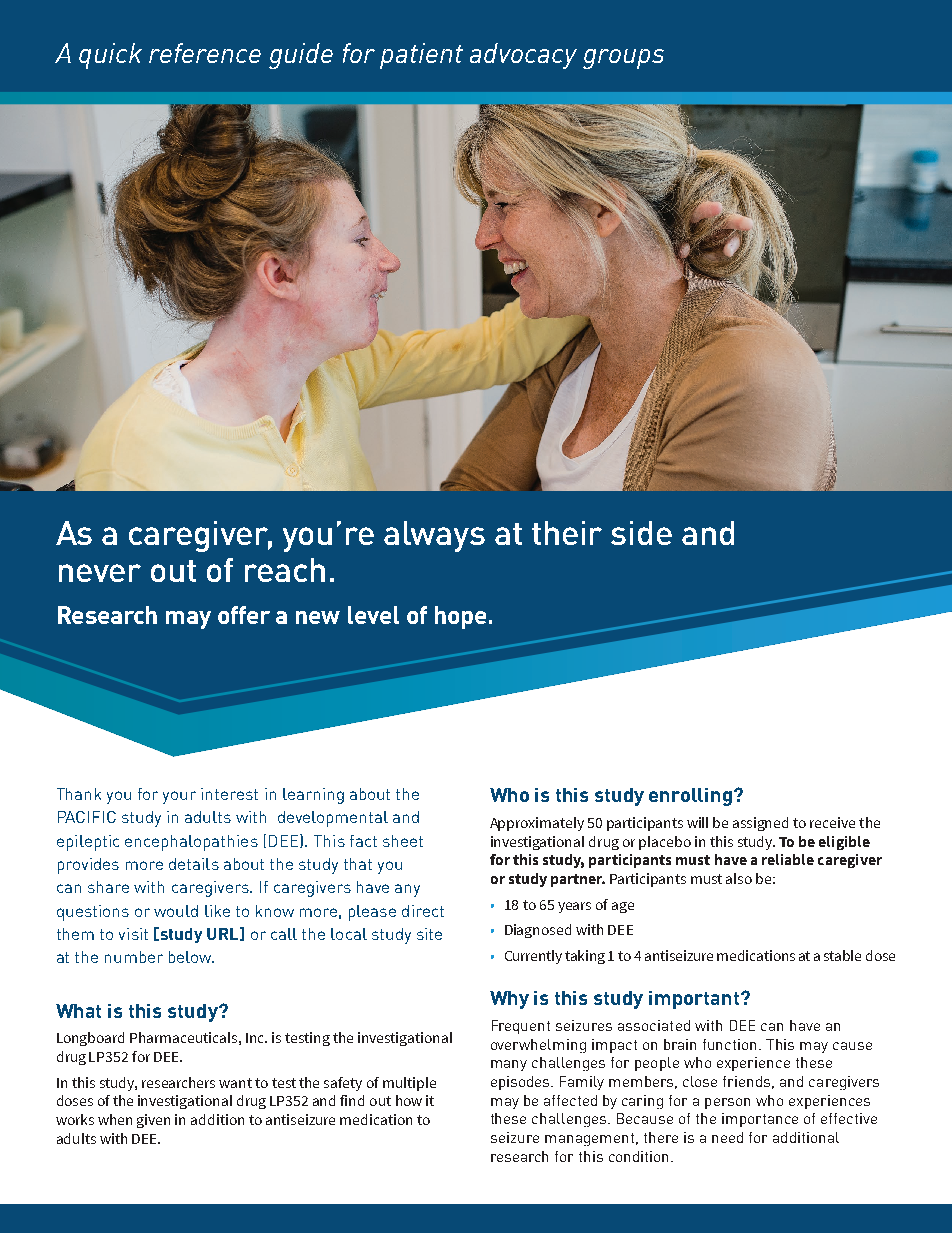 The image size is (952, 1233). Describe the element at coordinates (690, 797) in the screenshot. I see `enrolling` at that location.
